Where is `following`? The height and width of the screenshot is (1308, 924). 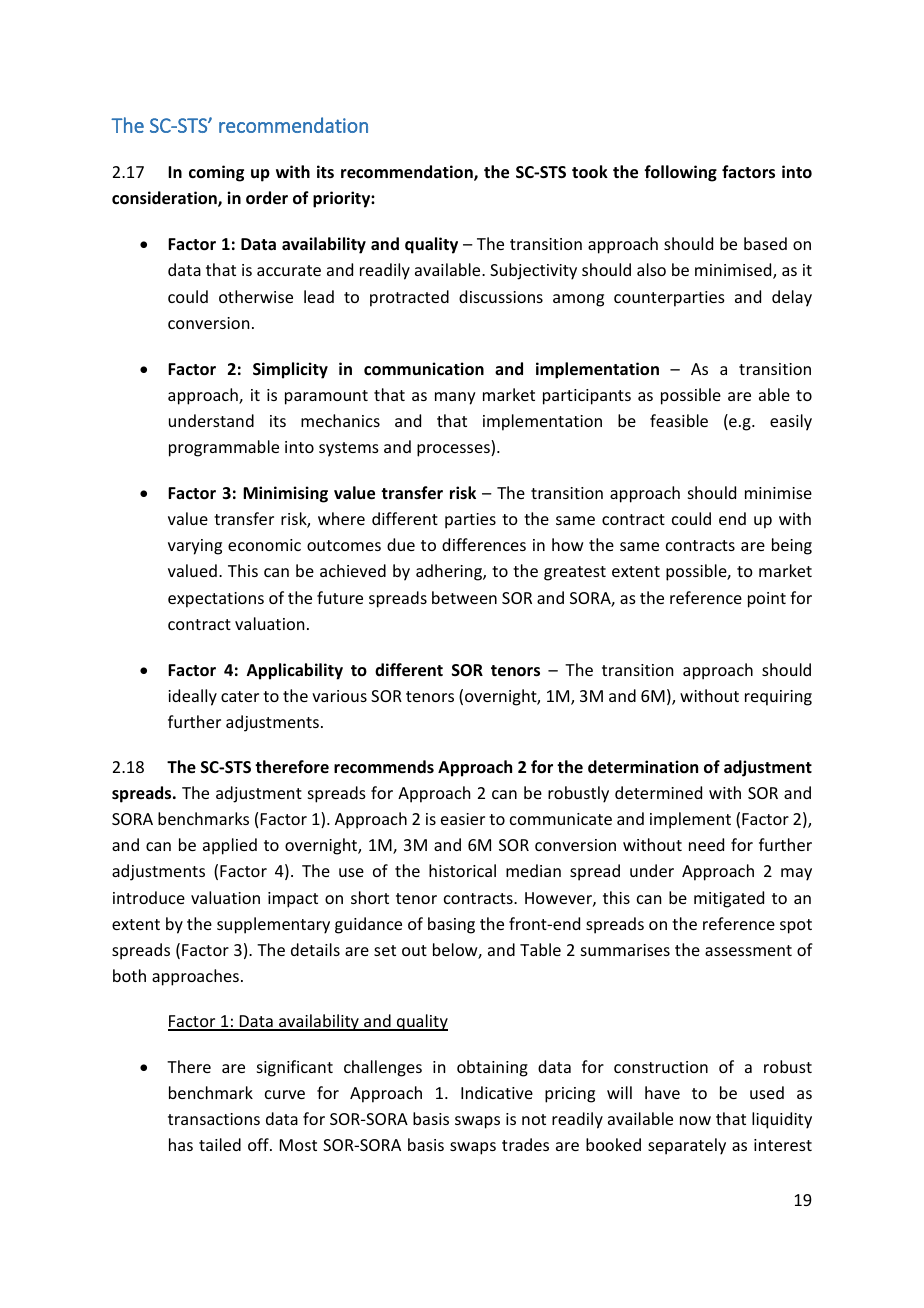
following is located at coordinates (680, 173).
